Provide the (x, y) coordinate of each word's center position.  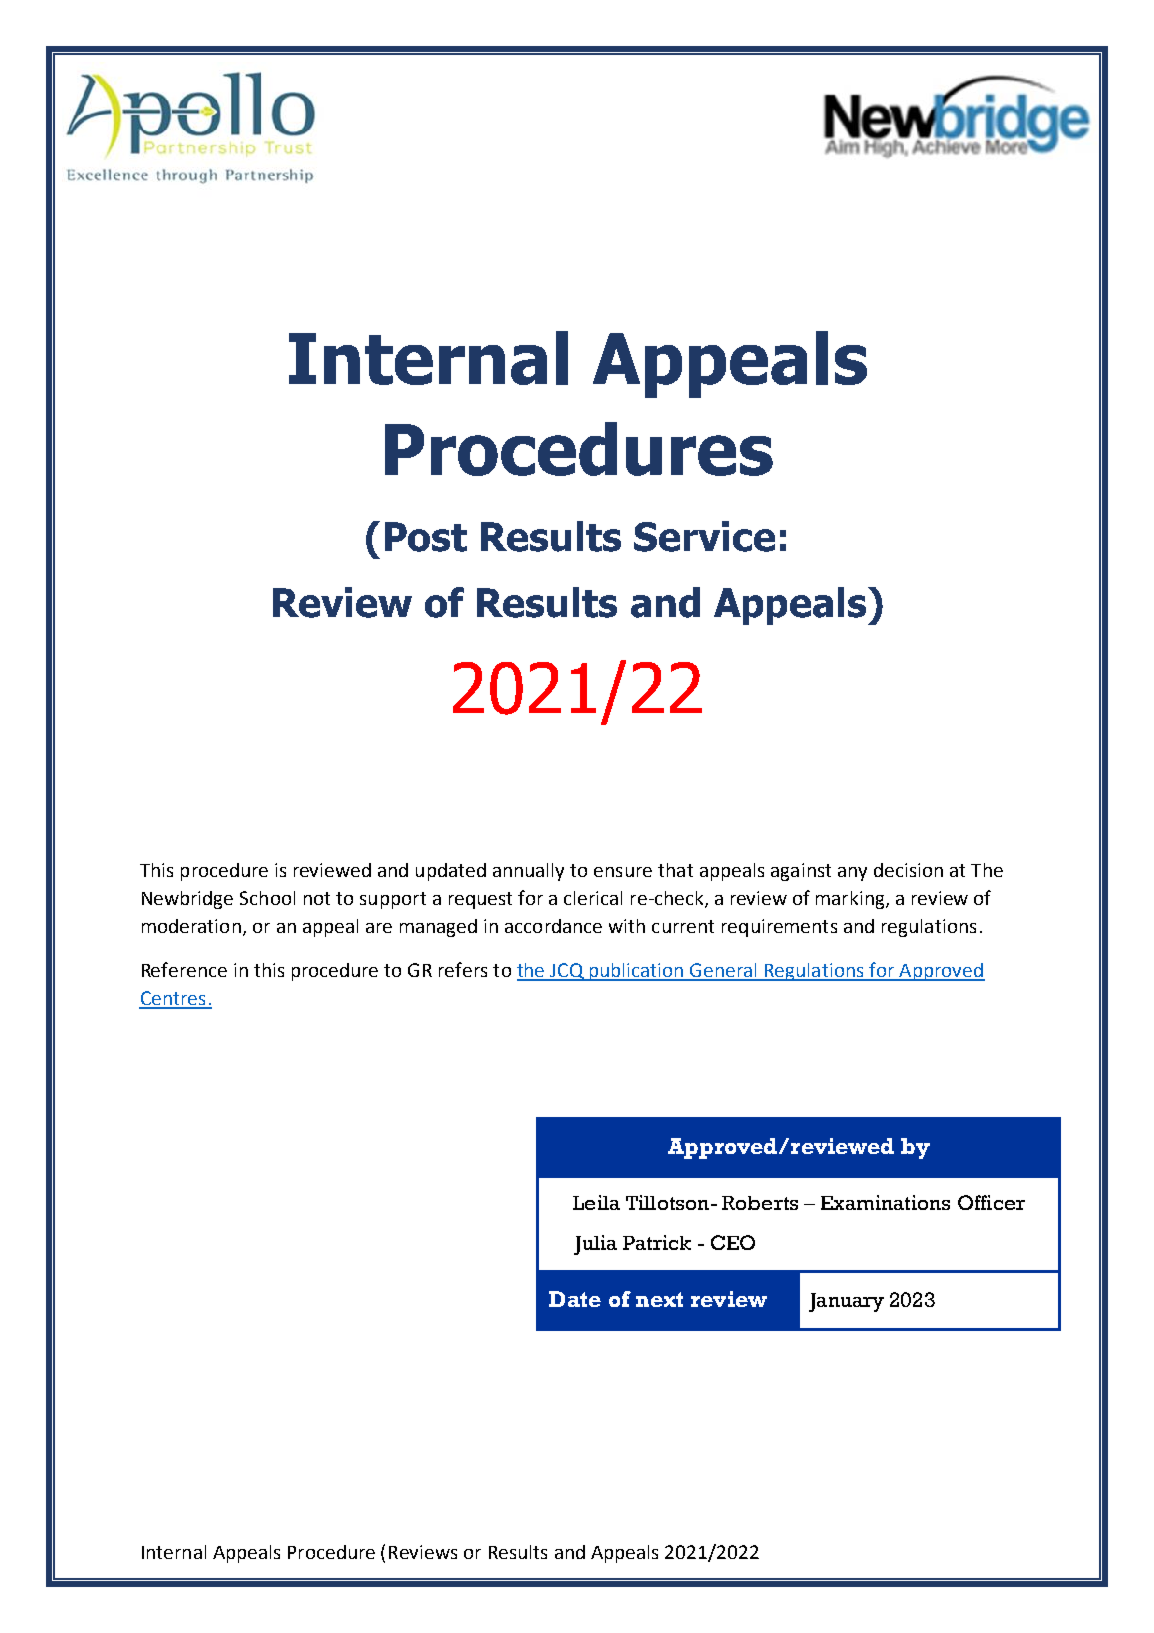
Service (704, 536)
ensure (623, 872)
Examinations (885, 1202)
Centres (173, 999)
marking (851, 900)
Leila (596, 1202)
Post (426, 537)
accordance (553, 926)
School (267, 898)
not (317, 898)
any (852, 874)
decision (908, 870)
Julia (595, 1245)
